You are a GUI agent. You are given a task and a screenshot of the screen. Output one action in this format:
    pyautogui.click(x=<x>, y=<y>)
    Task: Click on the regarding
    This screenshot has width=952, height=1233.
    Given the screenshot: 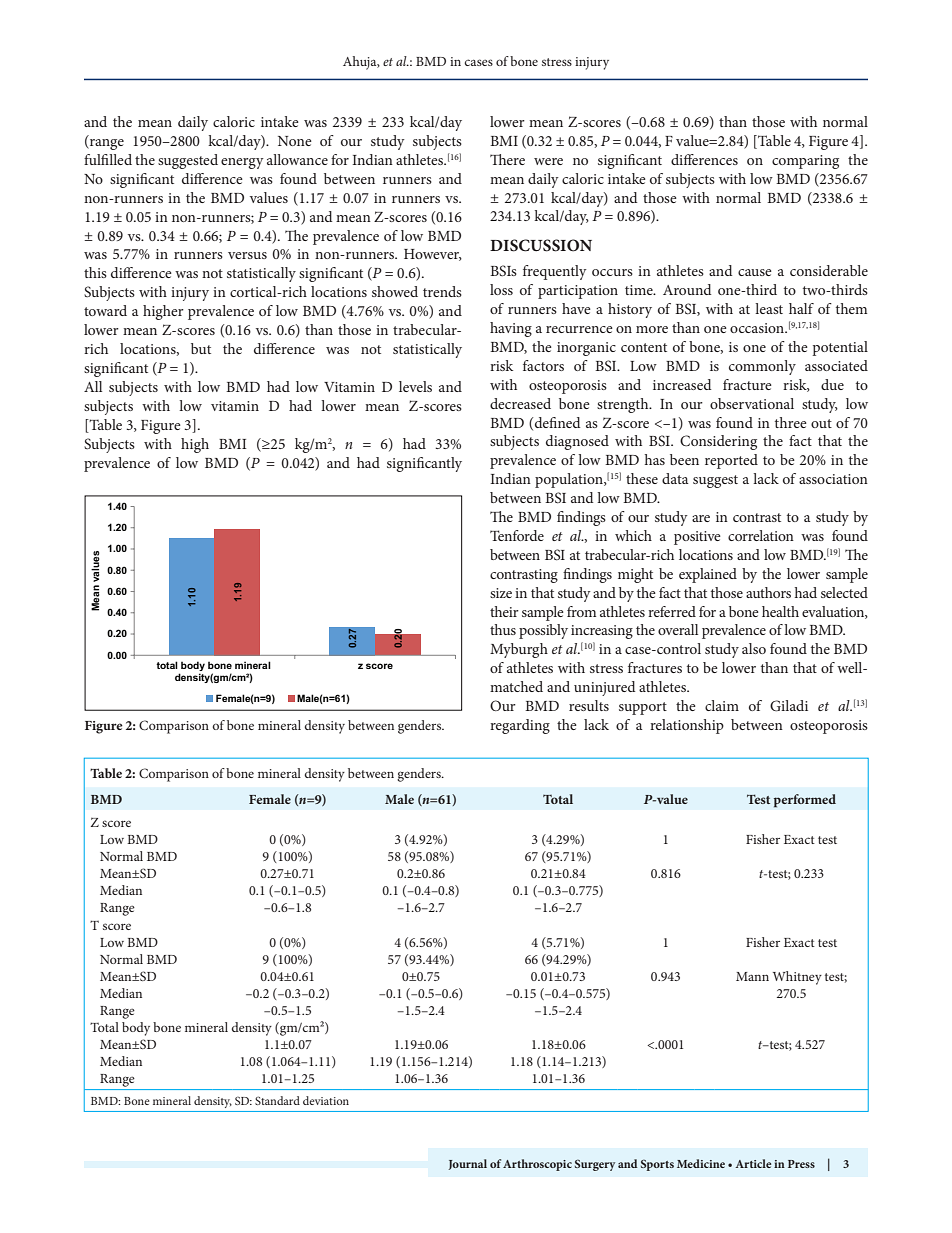 What is the action you would take?
    pyautogui.click(x=520, y=726)
